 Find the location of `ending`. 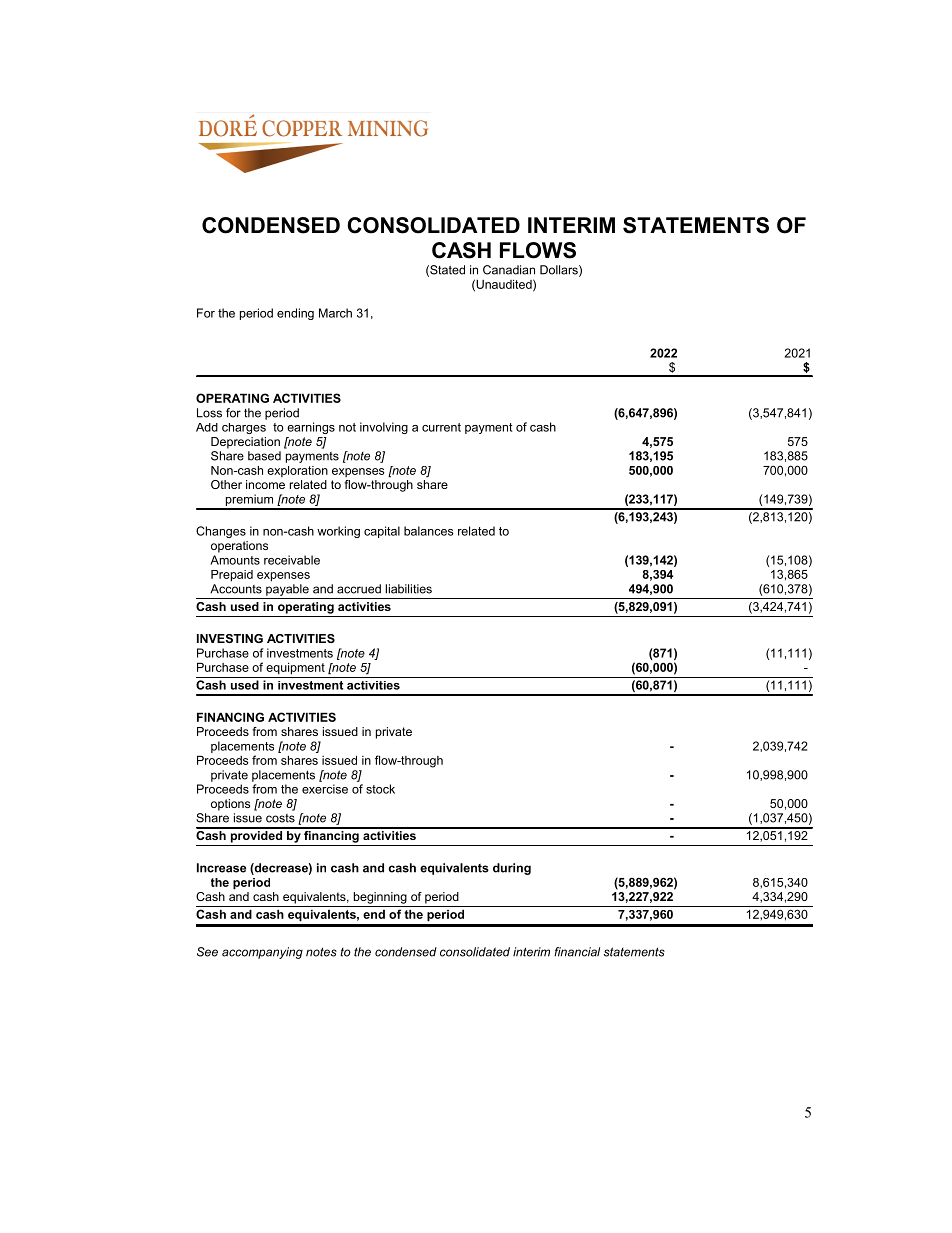

ending is located at coordinates (295, 314).
